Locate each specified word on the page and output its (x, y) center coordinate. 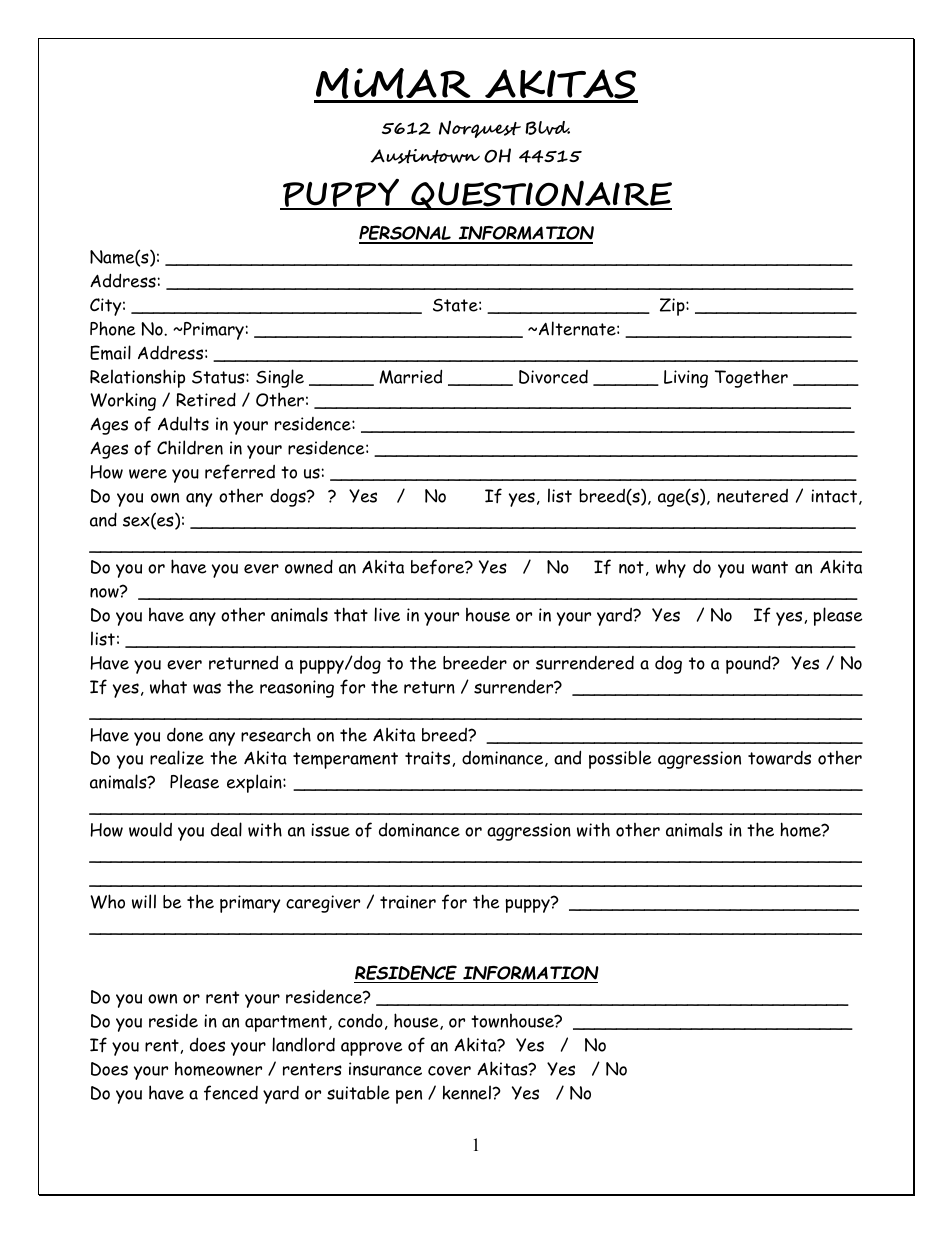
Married (410, 376)
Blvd (547, 128)
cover (449, 1071)
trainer (408, 902)
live (387, 614)
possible (620, 759)
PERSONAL (406, 234)
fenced (231, 1093)
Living (686, 379)
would (150, 829)
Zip (673, 307)
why (671, 568)
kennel (468, 1092)
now (105, 592)
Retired (206, 399)
